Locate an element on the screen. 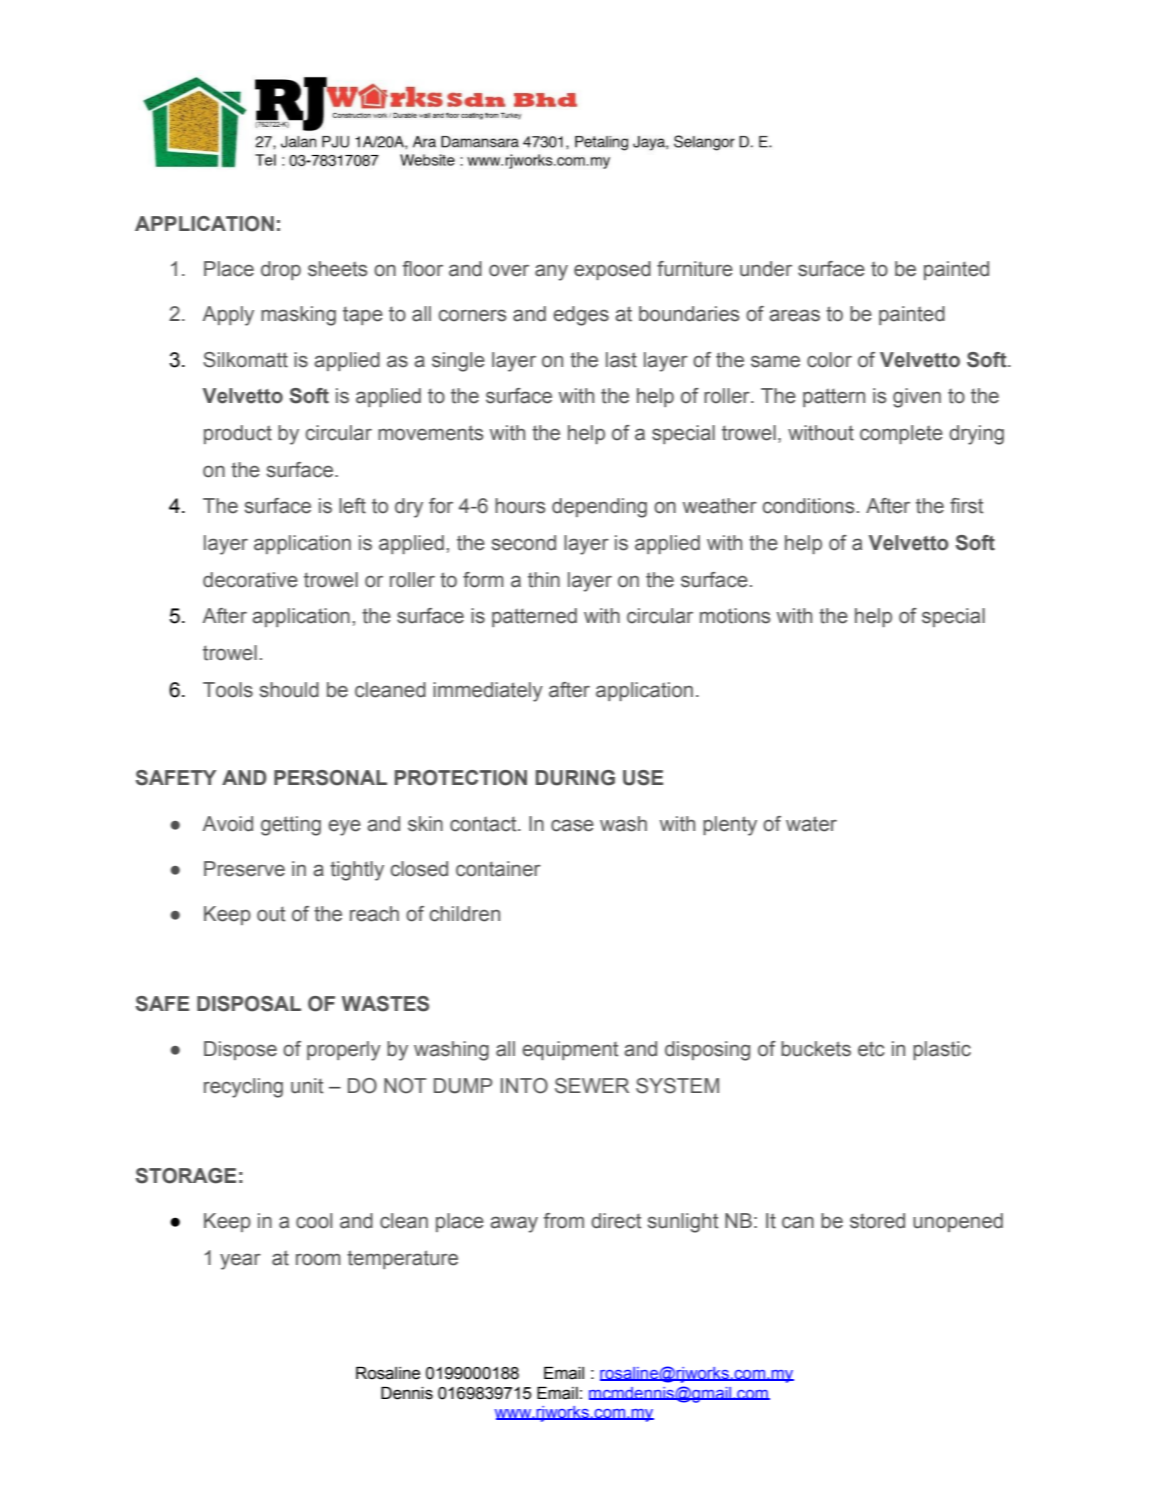 Image resolution: width=1150 pixels, height=1489 pixels. PERSONAL is located at coordinates (330, 778).
